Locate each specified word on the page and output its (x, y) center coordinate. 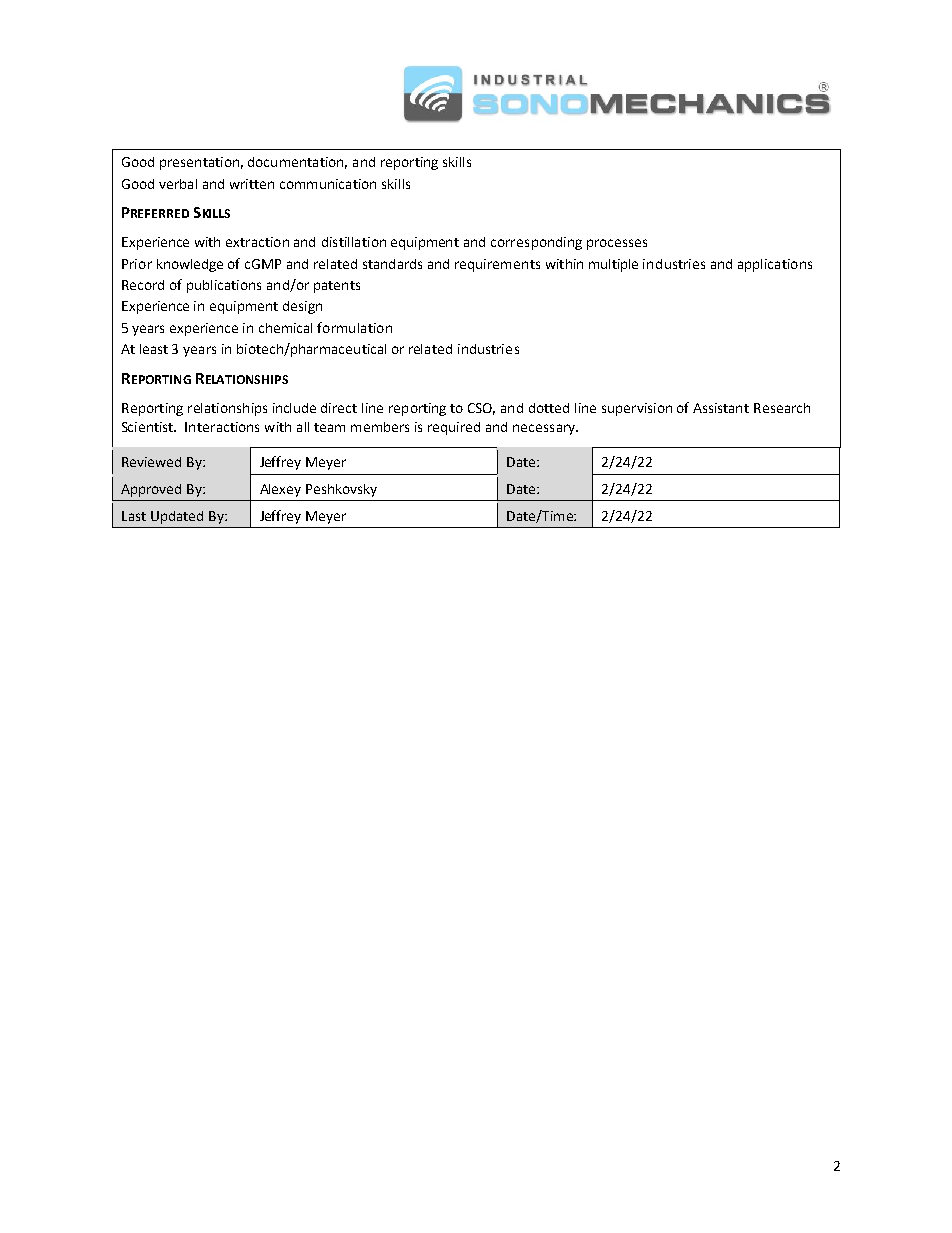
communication (328, 184)
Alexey (280, 490)
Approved (151, 490)
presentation (199, 163)
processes (617, 244)
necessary (545, 429)
